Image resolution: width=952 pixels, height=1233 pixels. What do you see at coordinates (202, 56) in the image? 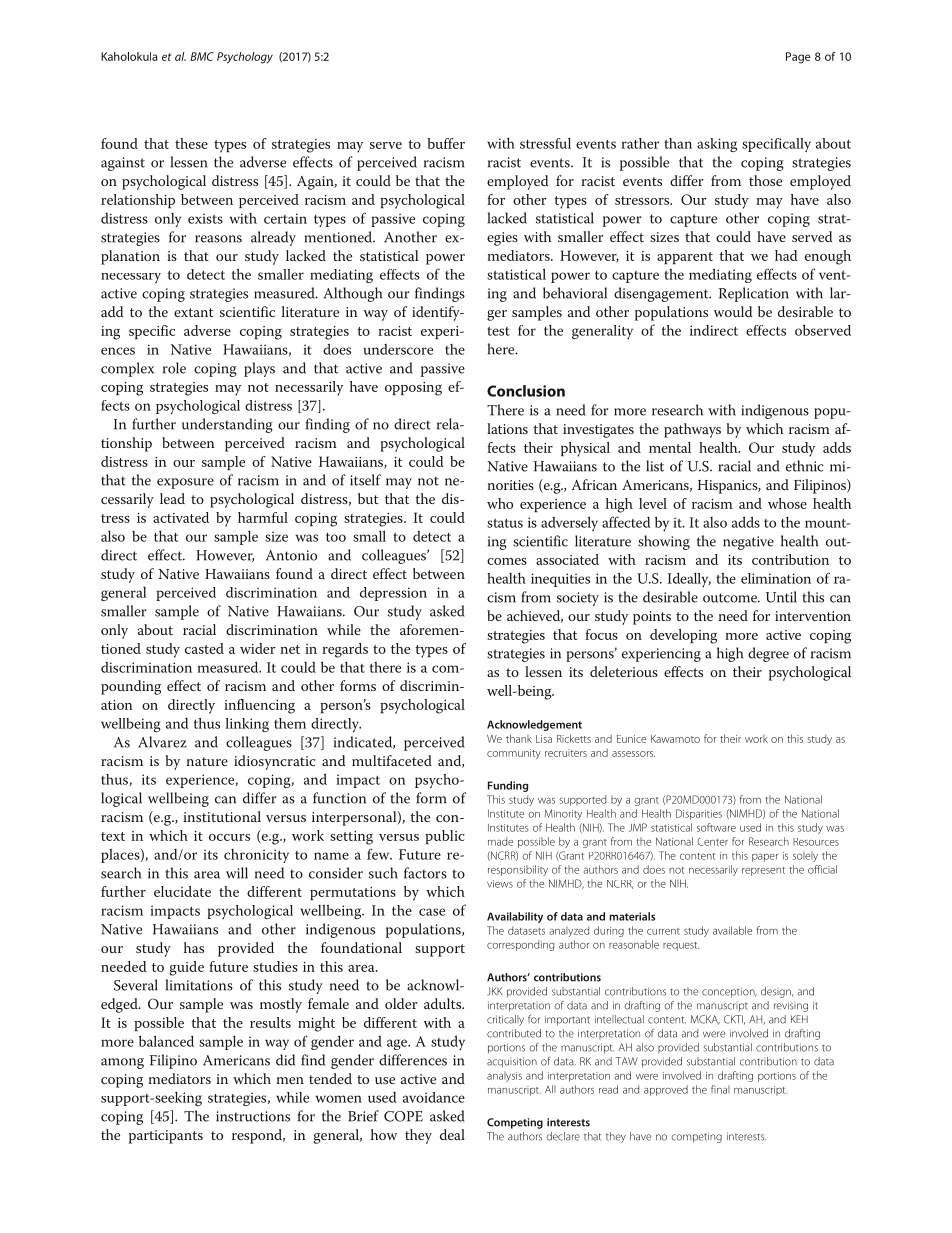
I see `BMC` at bounding box center [202, 56].
